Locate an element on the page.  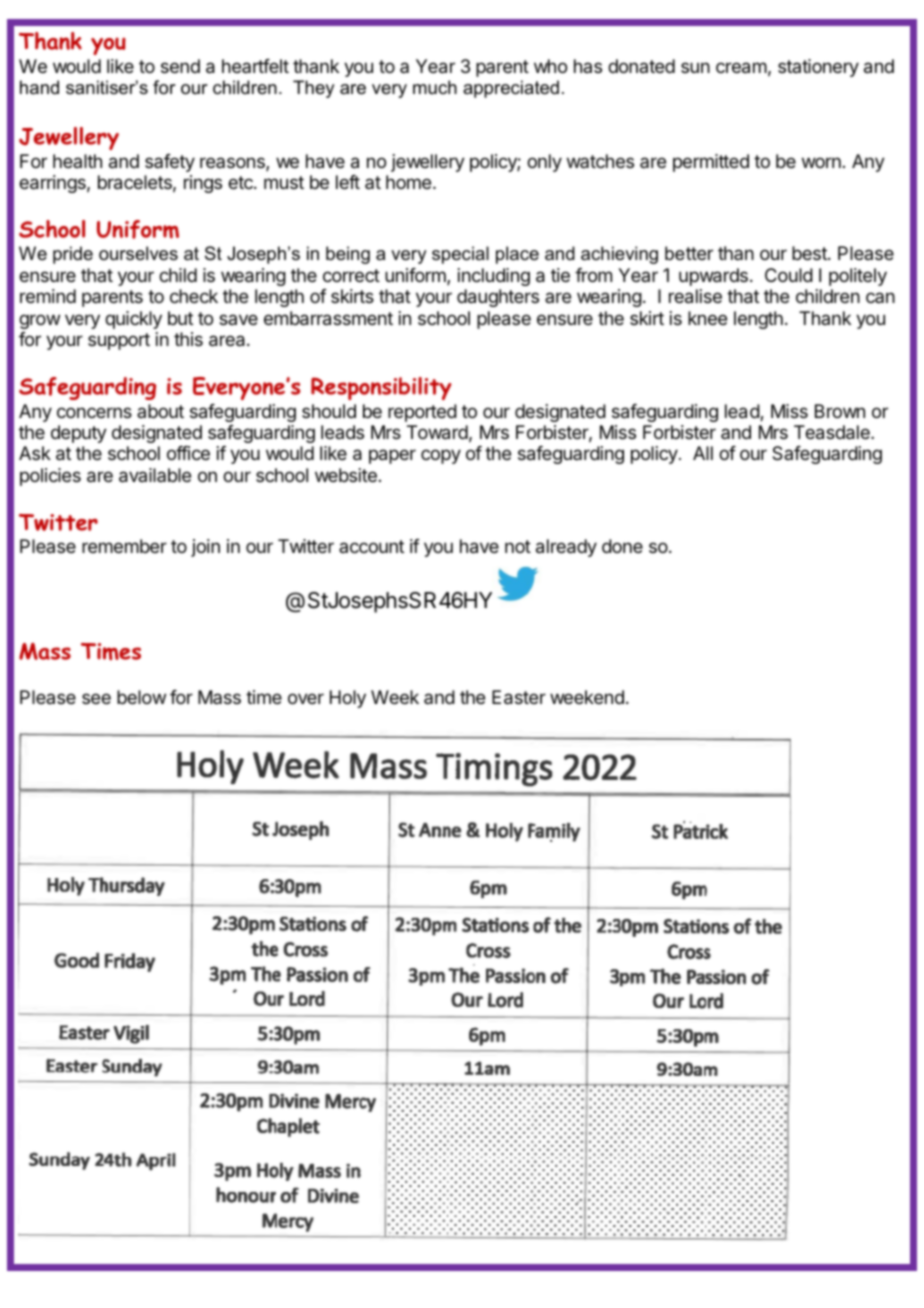
Brown is located at coordinates (840, 411).
